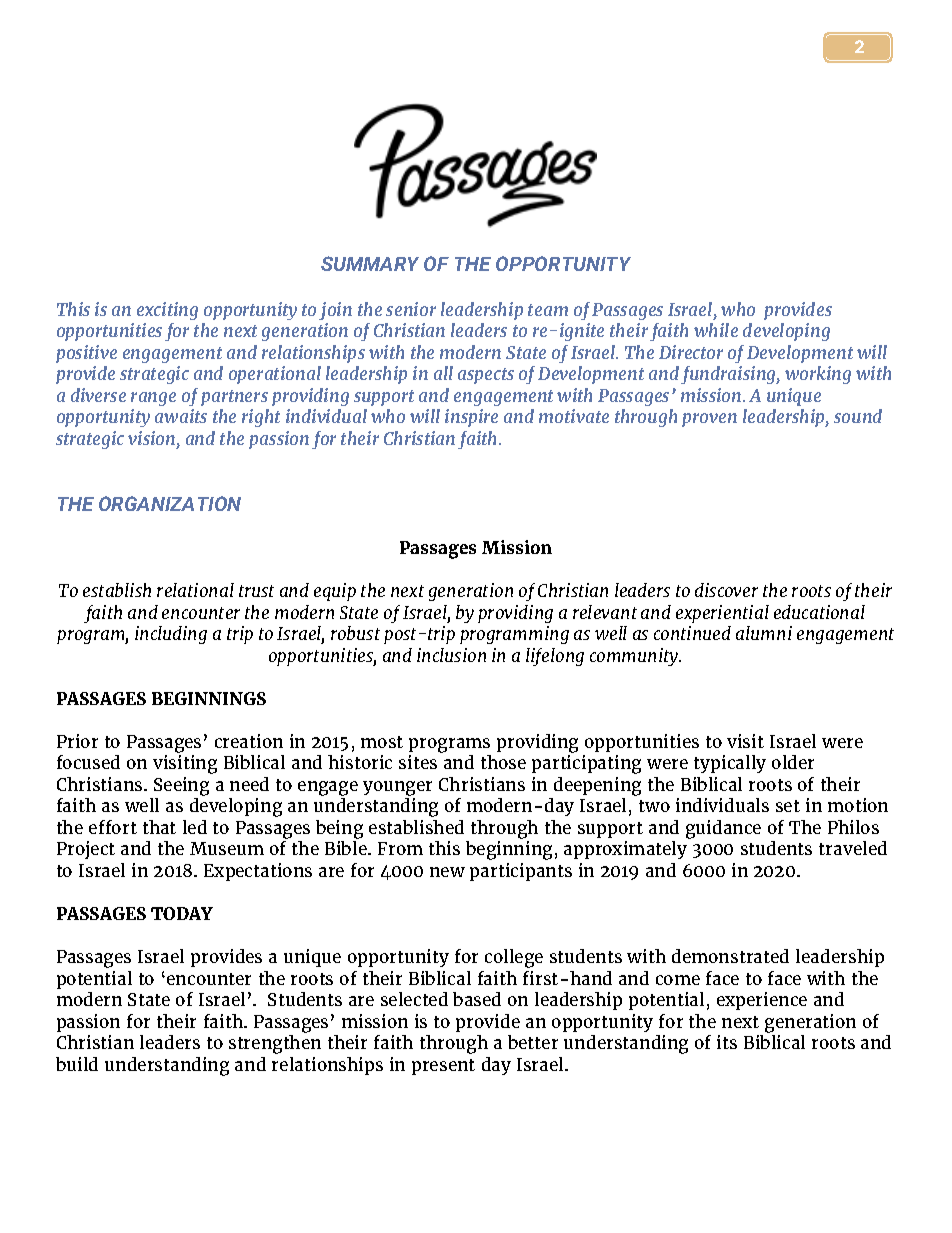  What do you see at coordinates (167, 311) in the page?
I see `exciting` at bounding box center [167, 311].
